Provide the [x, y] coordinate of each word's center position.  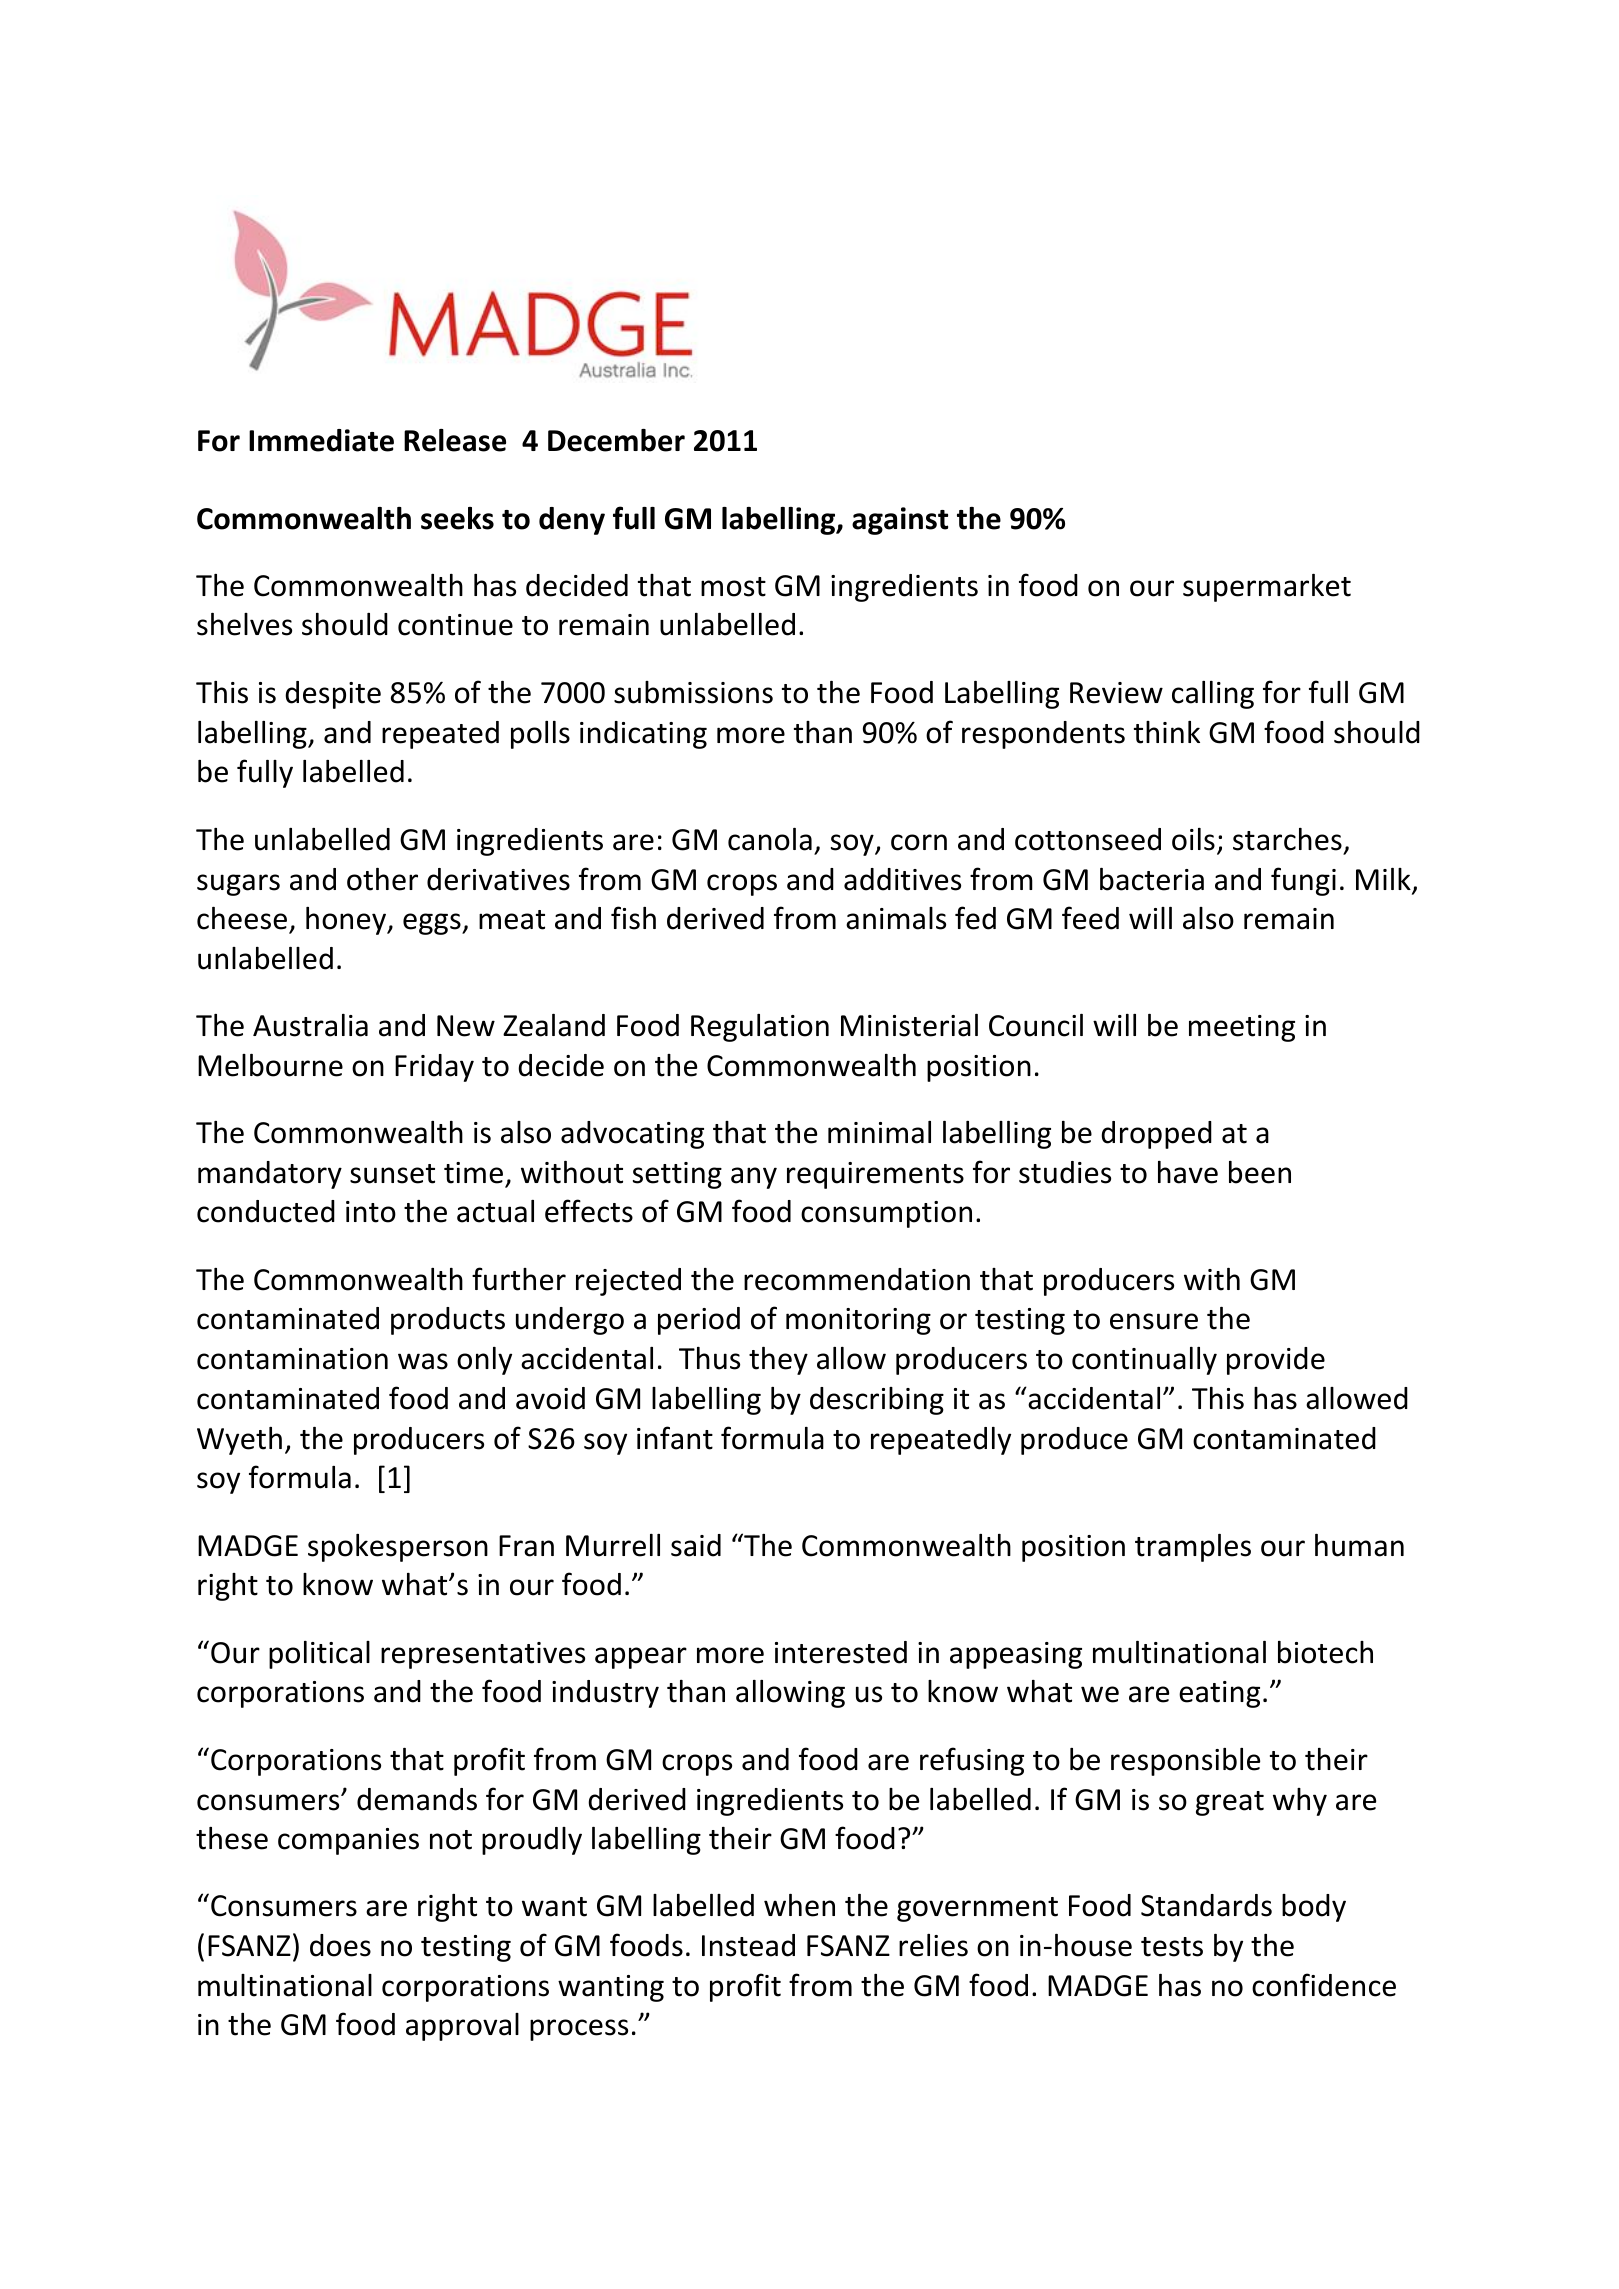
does [340, 1945]
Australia [310, 1025]
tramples [1193, 1548]
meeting [1242, 1028]
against [900, 521]
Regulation [760, 1028]
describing [877, 1401]
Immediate [321, 440]
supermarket [1267, 588]
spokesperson [398, 1548]
